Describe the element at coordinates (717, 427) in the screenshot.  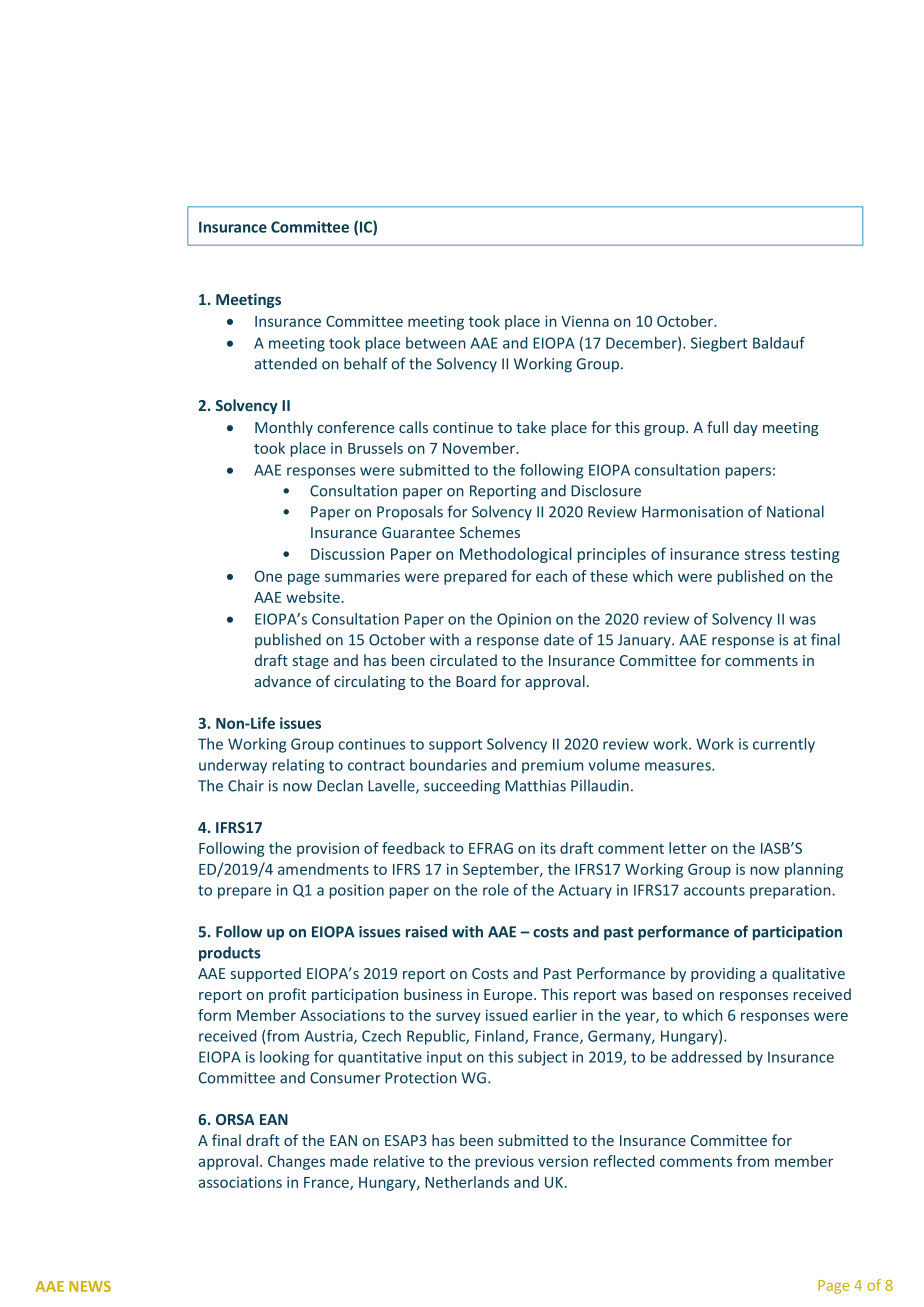
I see `full` at that location.
